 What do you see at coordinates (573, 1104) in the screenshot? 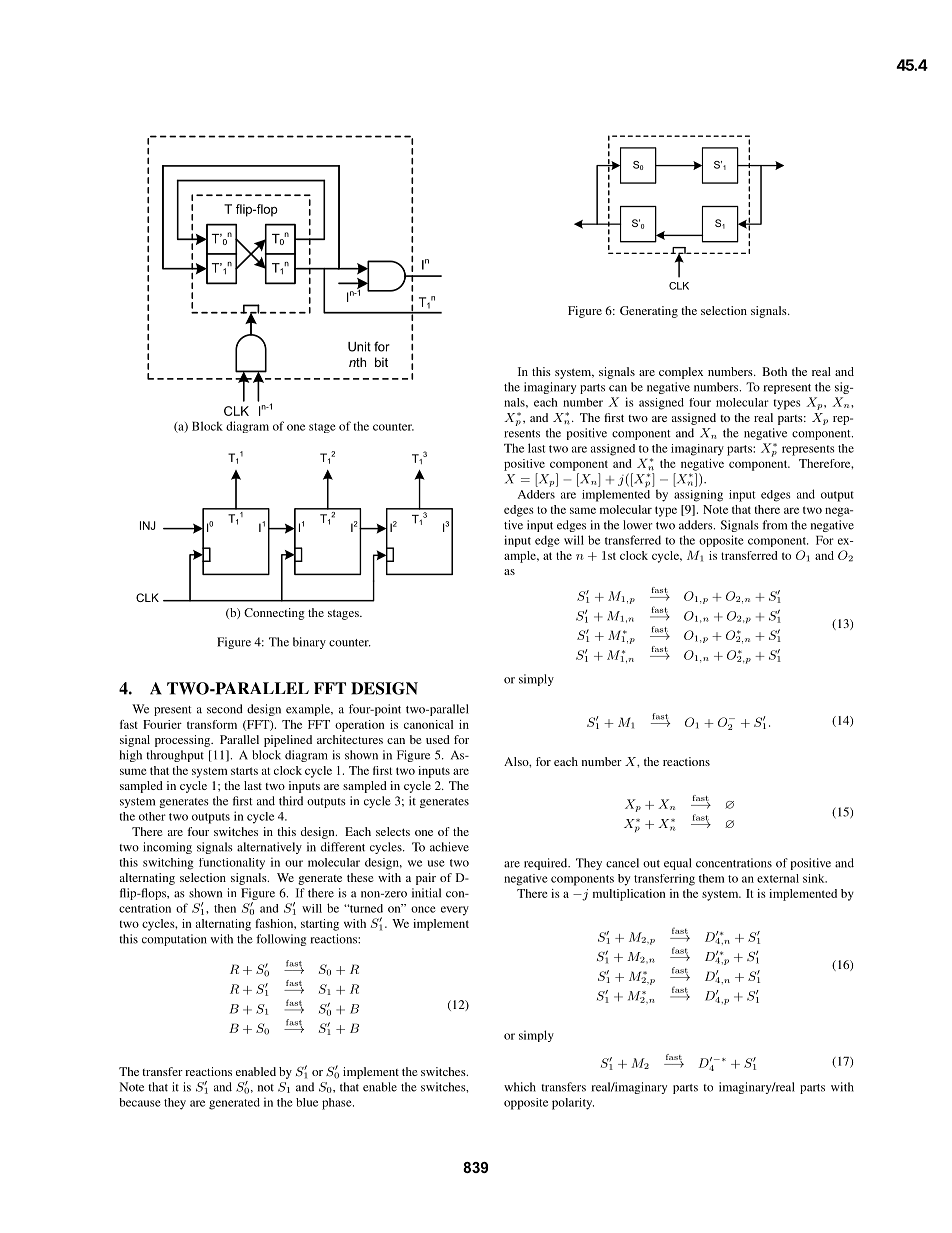
I see `polarity` at bounding box center [573, 1104].
